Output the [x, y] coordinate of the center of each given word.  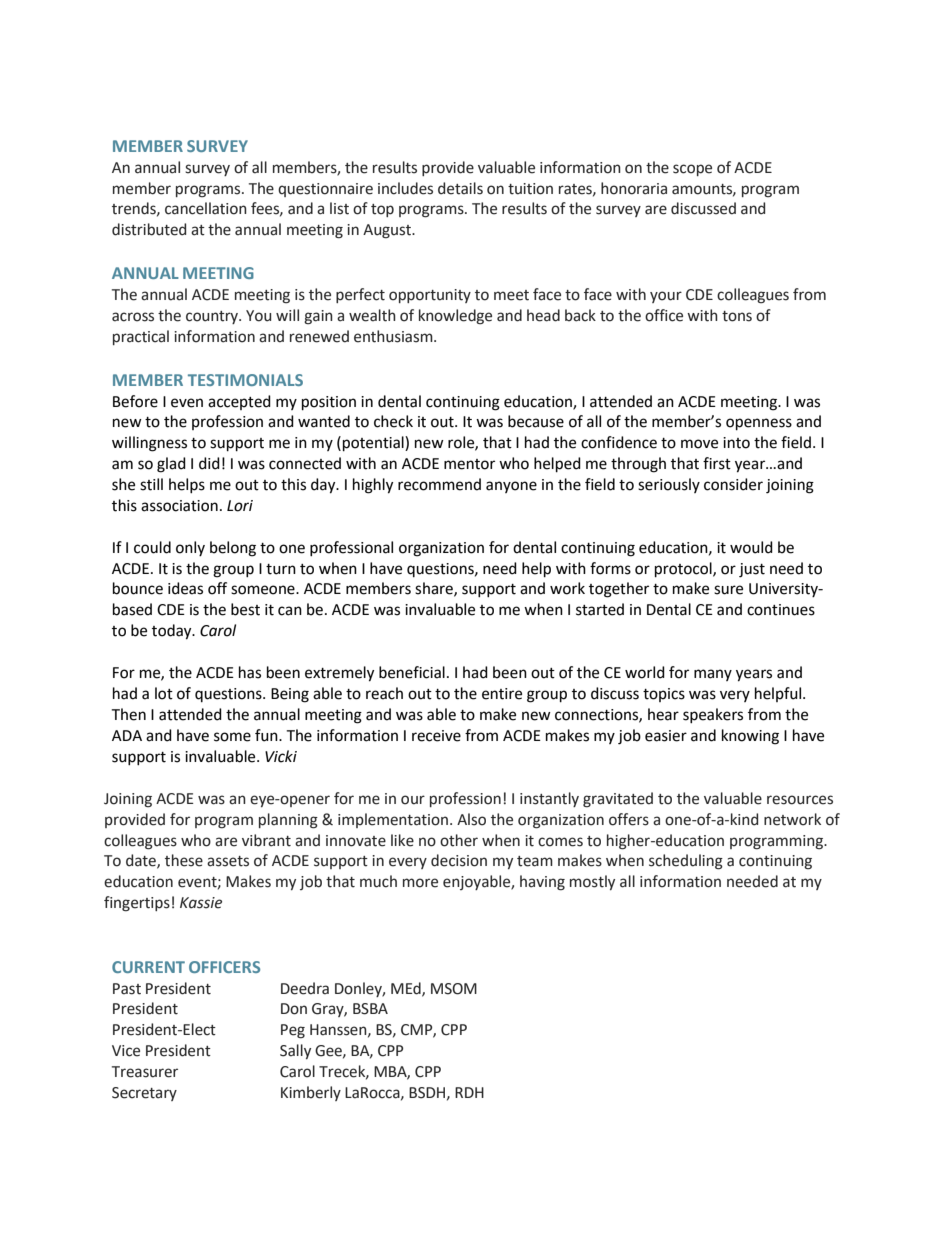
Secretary [144, 1094]
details [460, 188]
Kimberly [311, 1093]
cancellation [206, 208]
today [173, 632]
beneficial [412, 672]
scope [692, 170]
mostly [592, 882]
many [713, 675]
